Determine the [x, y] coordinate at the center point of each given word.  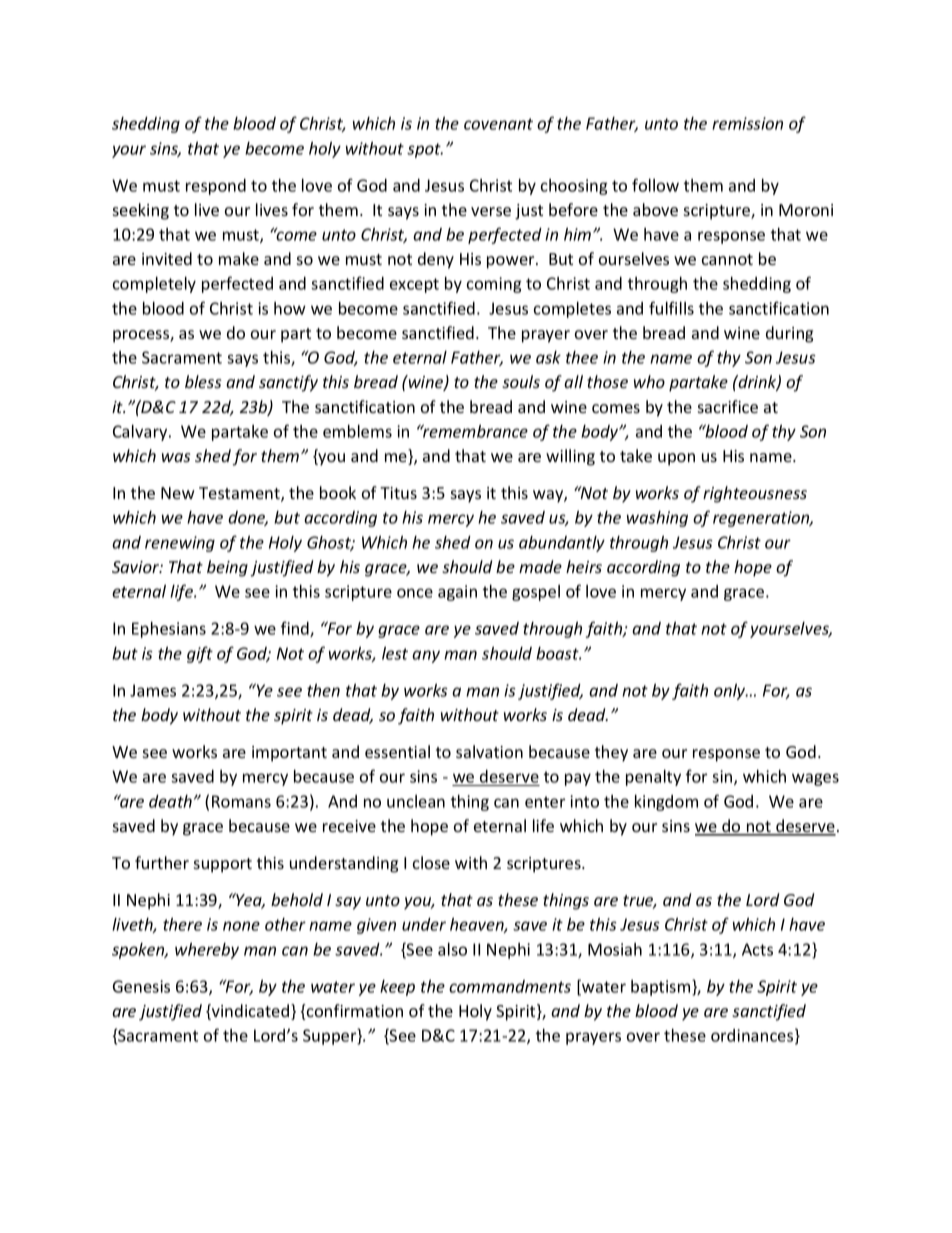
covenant [498, 124]
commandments [510, 986]
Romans [241, 801]
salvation [489, 751]
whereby [207, 951]
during [789, 334]
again [457, 593]
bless [203, 381]
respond [216, 187]
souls [521, 381]
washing [657, 519]
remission [747, 123]
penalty [653, 778]
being [227, 568]
